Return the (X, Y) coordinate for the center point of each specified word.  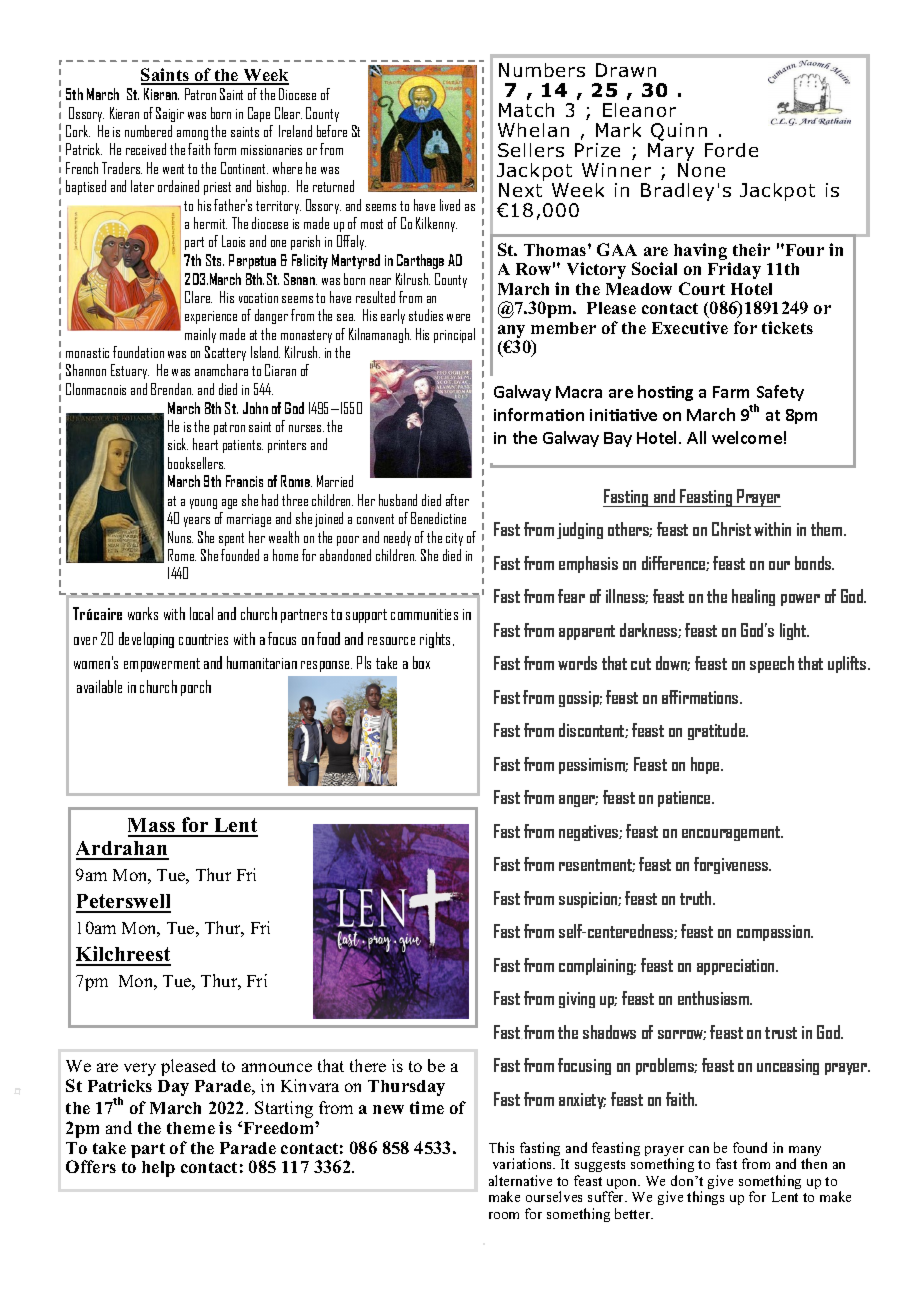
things (705, 1198)
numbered (148, 131)
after (457, 500)
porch (196, 688)
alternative (520, 1180)
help (158, 1169)
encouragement (732, 833)
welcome (747, 437)
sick (178, 444)
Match (526, 110)
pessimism (593, 766)
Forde (731, 150)
